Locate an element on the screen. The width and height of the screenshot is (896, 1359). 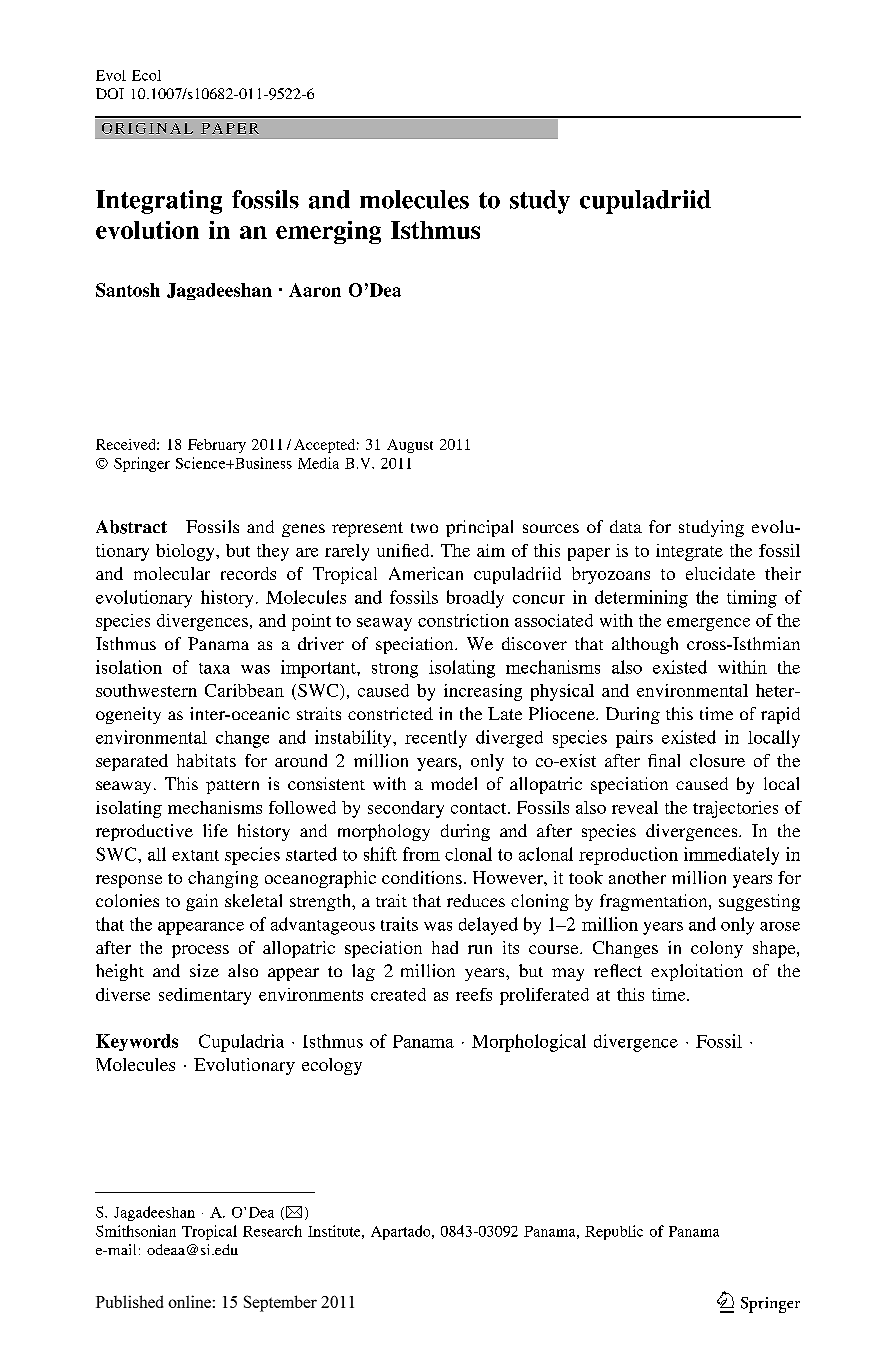
emerging is located at coordinates (328, 232).
